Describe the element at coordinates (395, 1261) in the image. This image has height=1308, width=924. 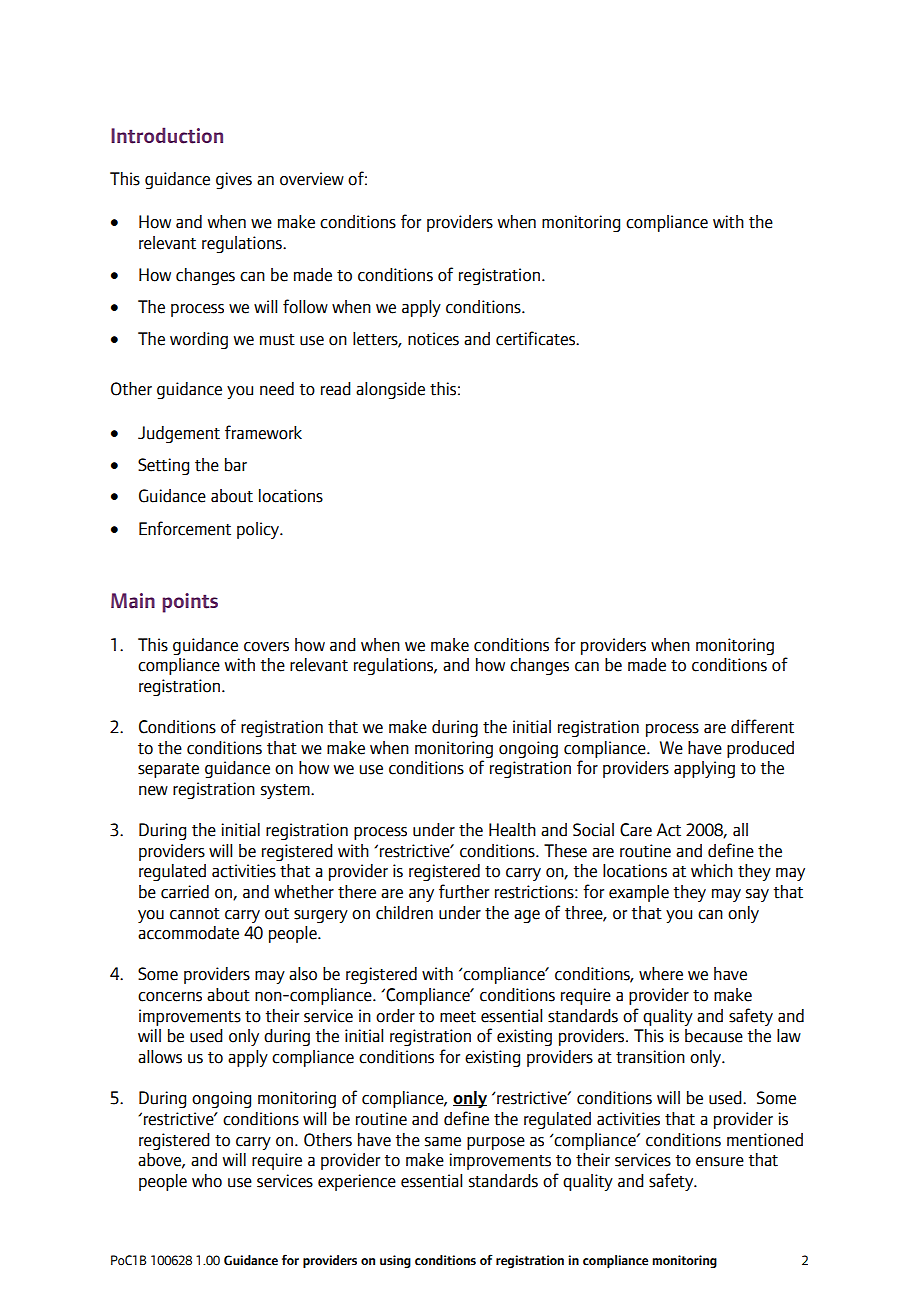
I see `using` at that location.
